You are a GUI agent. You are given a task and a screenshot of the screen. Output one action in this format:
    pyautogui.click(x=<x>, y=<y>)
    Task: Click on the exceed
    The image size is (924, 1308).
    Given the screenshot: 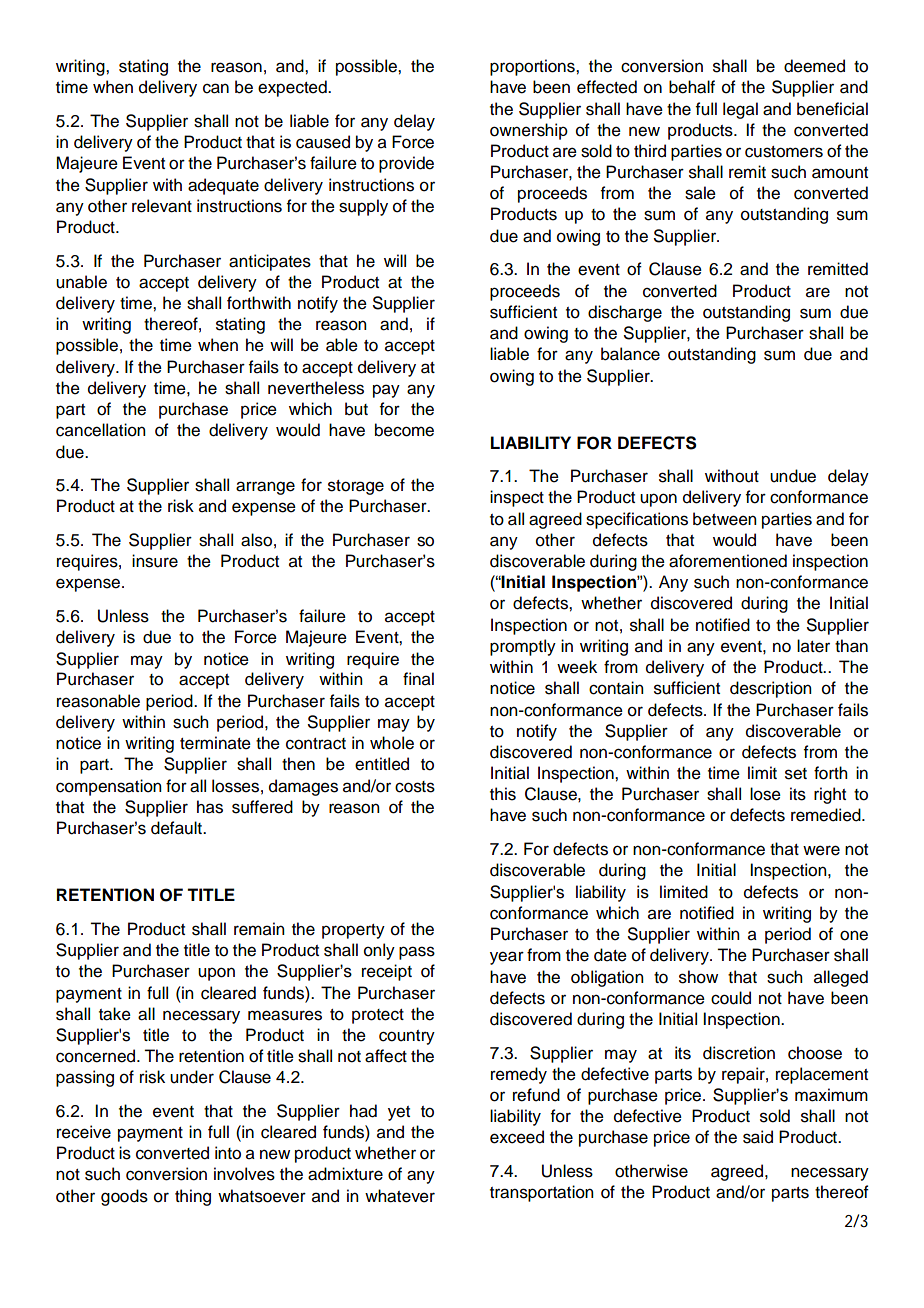 What is the action you would take?
    pyautogui.click(x=517, y=1137)
